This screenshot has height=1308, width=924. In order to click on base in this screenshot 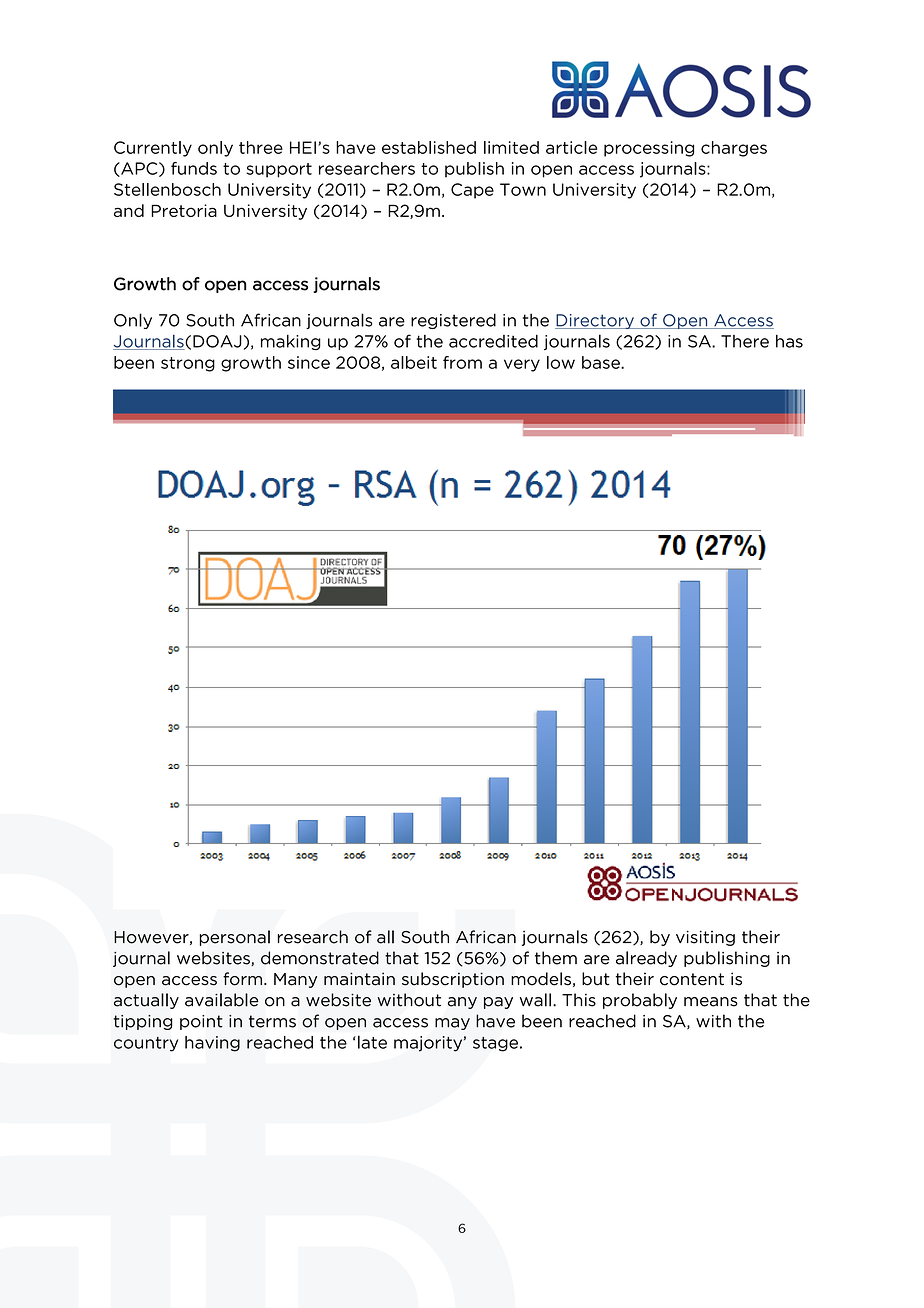, I will do `click(602, 362)`.
